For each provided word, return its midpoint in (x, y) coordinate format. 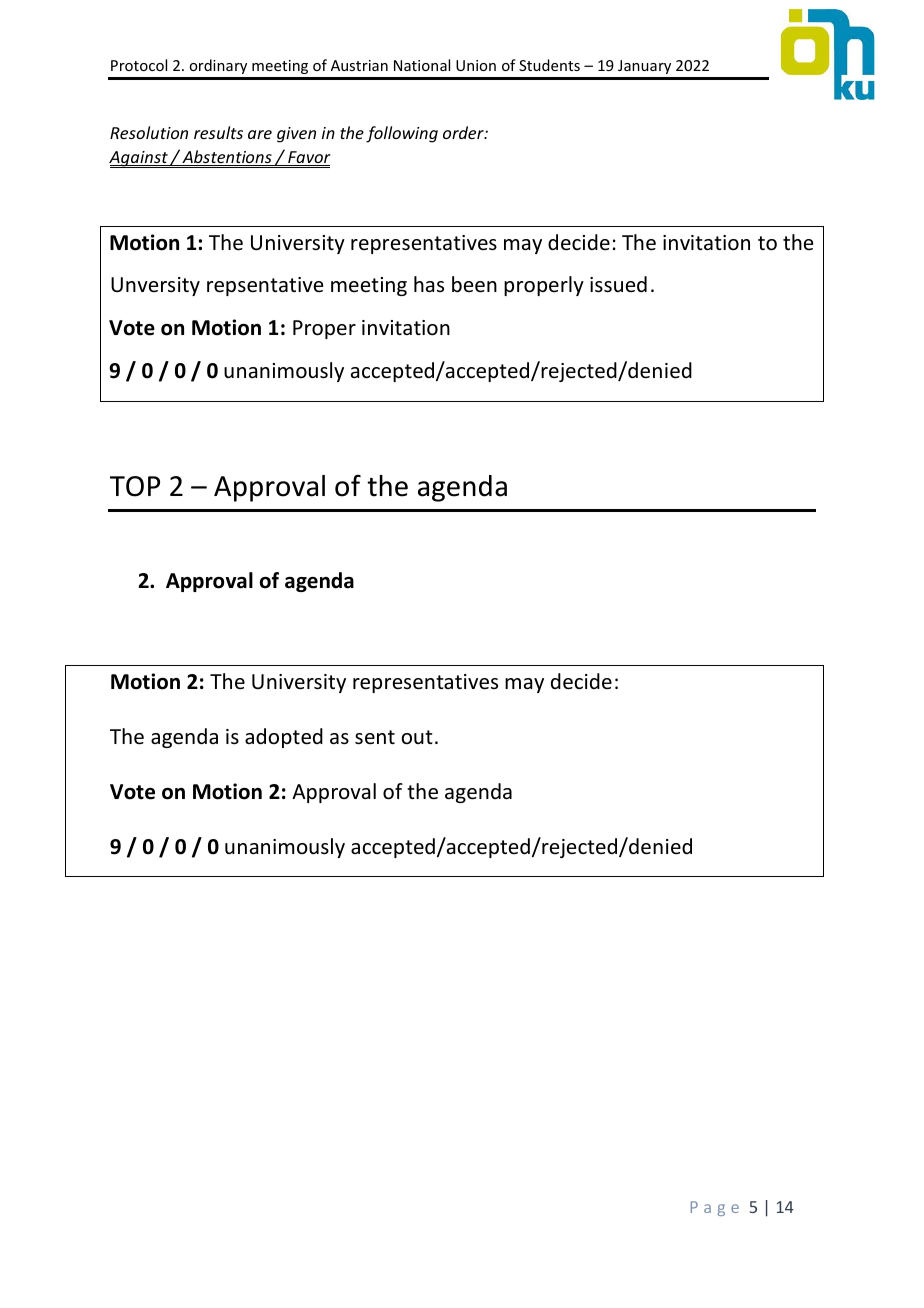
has (429, 284)
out (417, 737)
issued (618, 284)
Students (549, 65)
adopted (284, 738)
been (474, 284)
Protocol (139, 65)
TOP (135, 486)
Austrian (359, 65)
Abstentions (227, 158)
